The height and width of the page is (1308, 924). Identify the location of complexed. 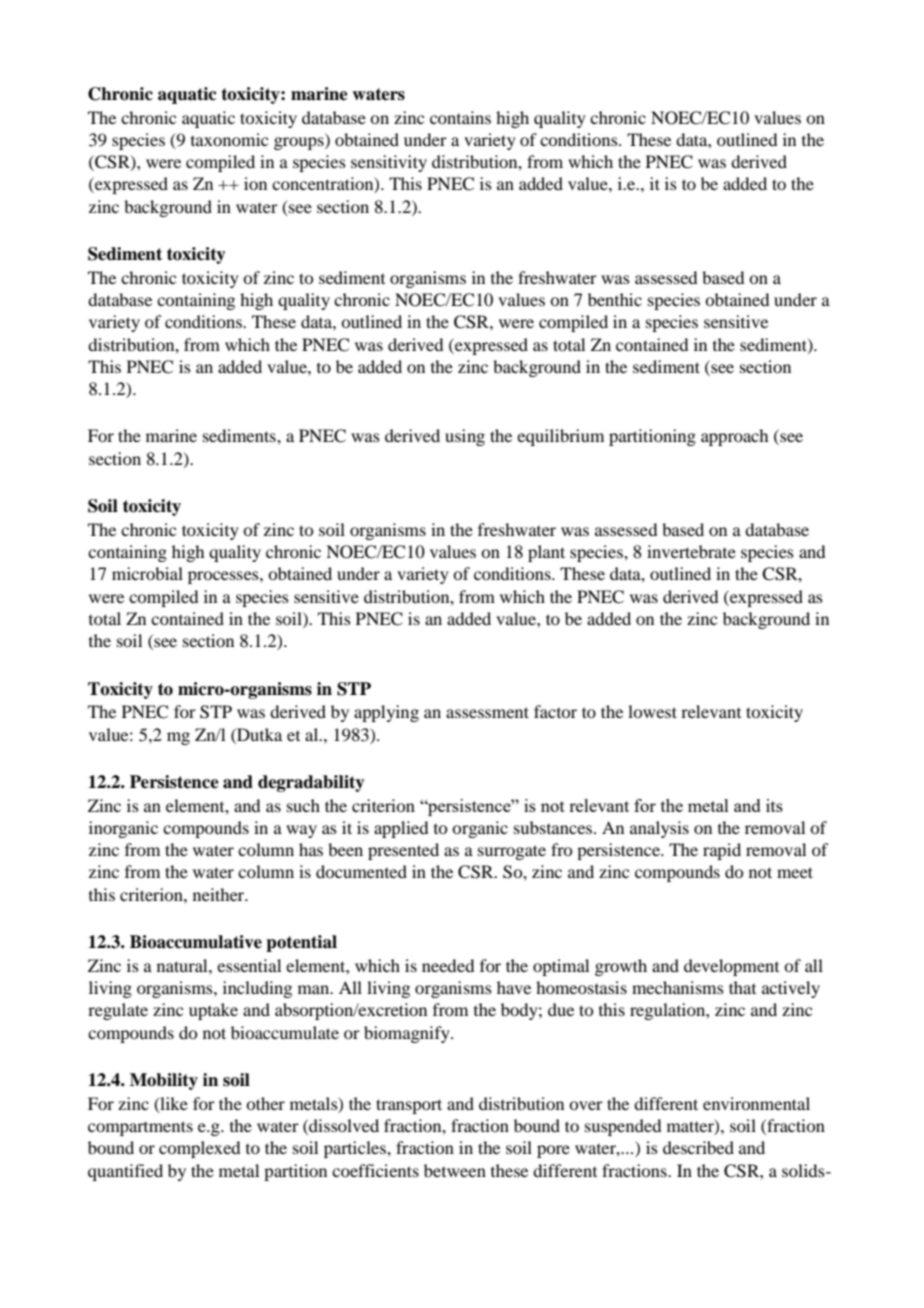
(199, 1149).
